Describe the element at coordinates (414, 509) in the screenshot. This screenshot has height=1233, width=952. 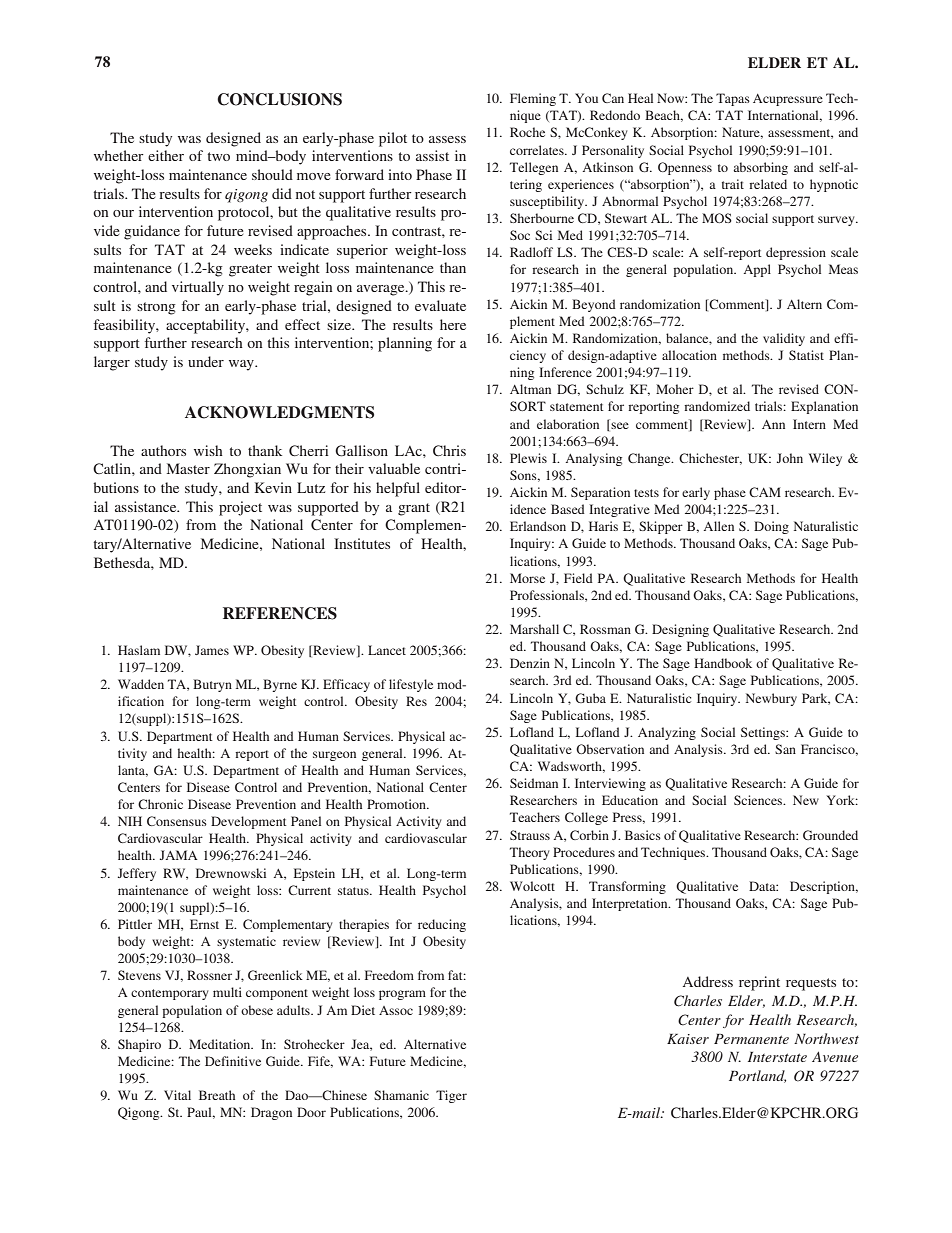
I see `grant` at that location.
